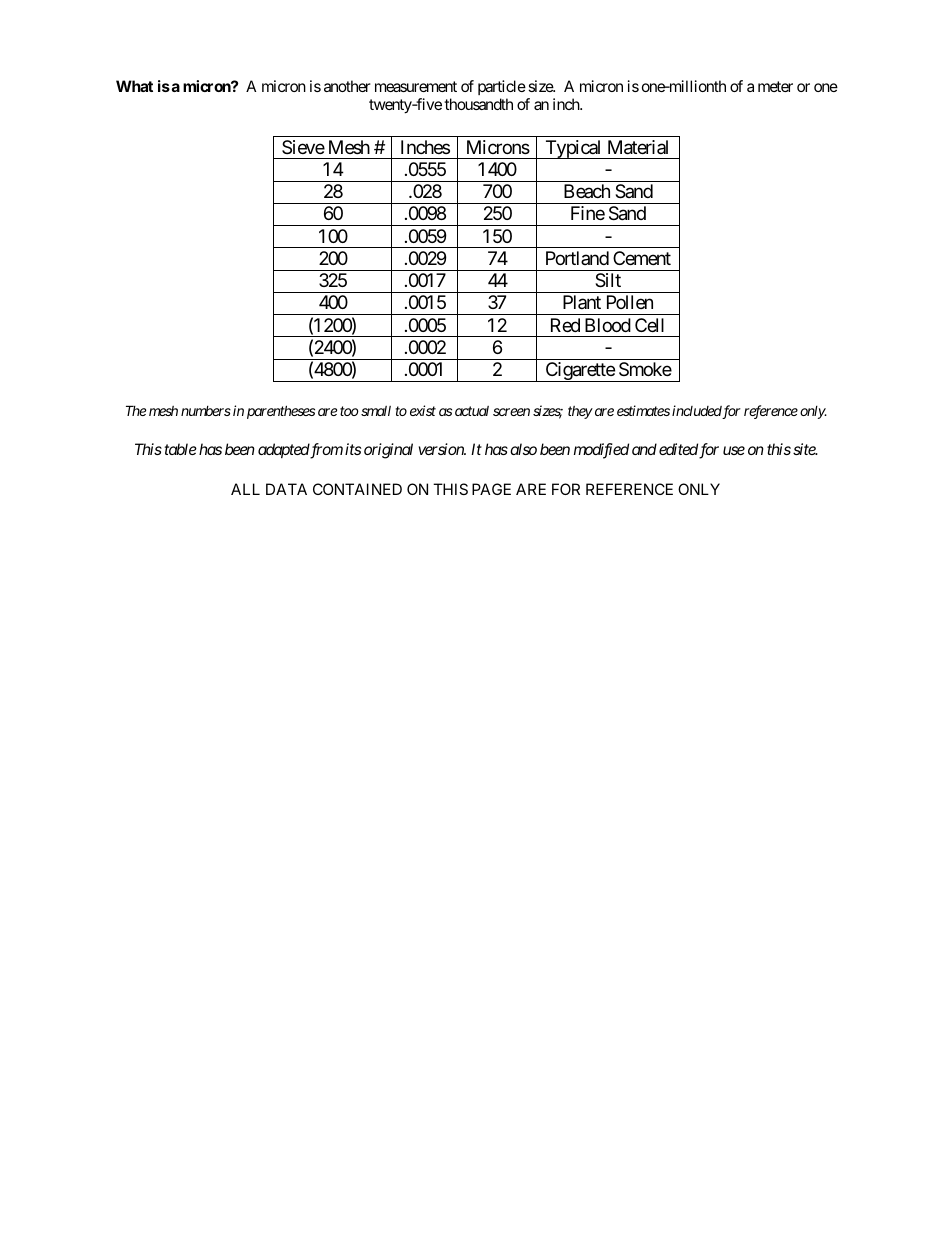  Describe the element at coordinates (286, 489) in the screenshot. I see `DATA` at that location.
